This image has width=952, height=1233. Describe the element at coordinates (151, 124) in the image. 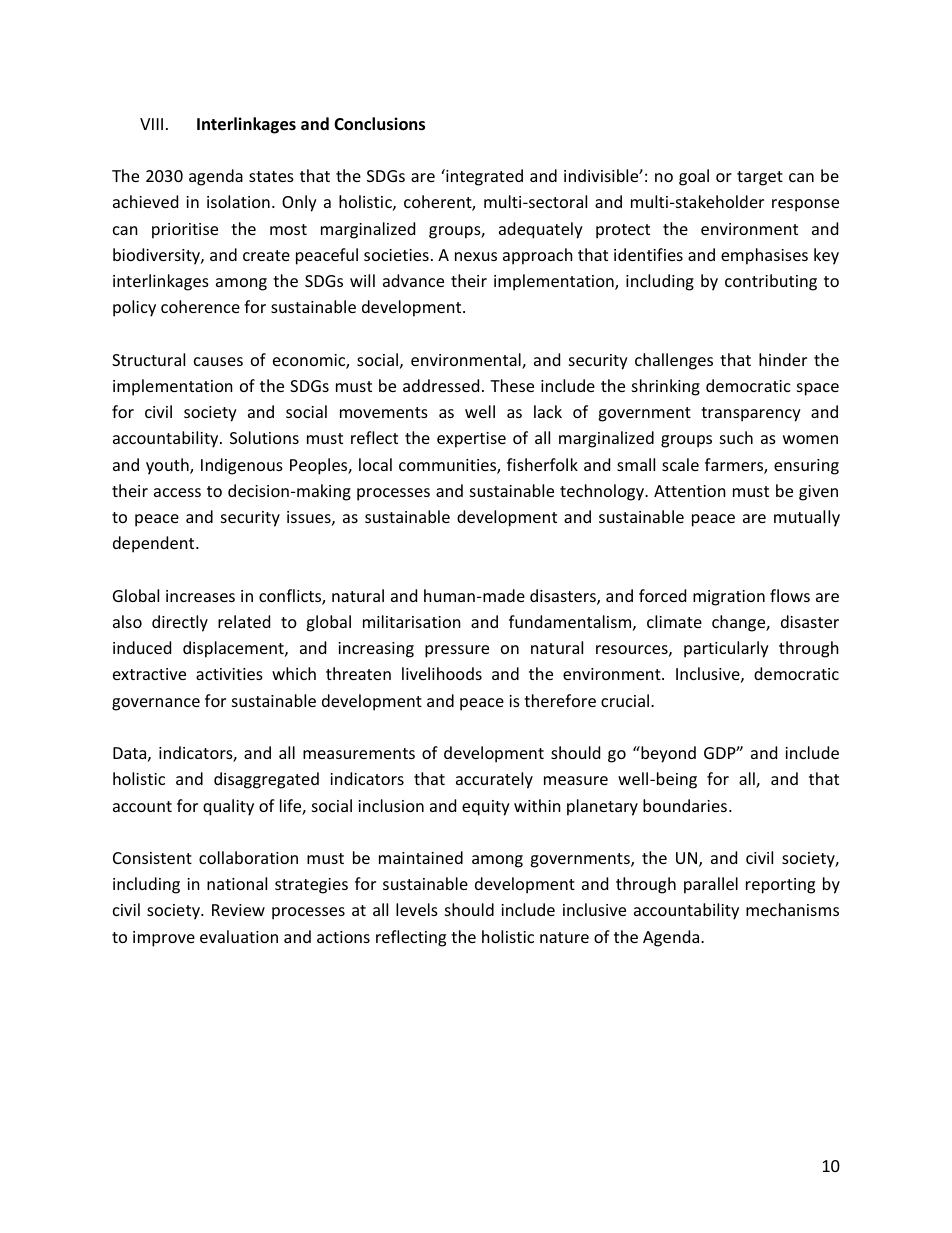

I see `VIII` at that location.
